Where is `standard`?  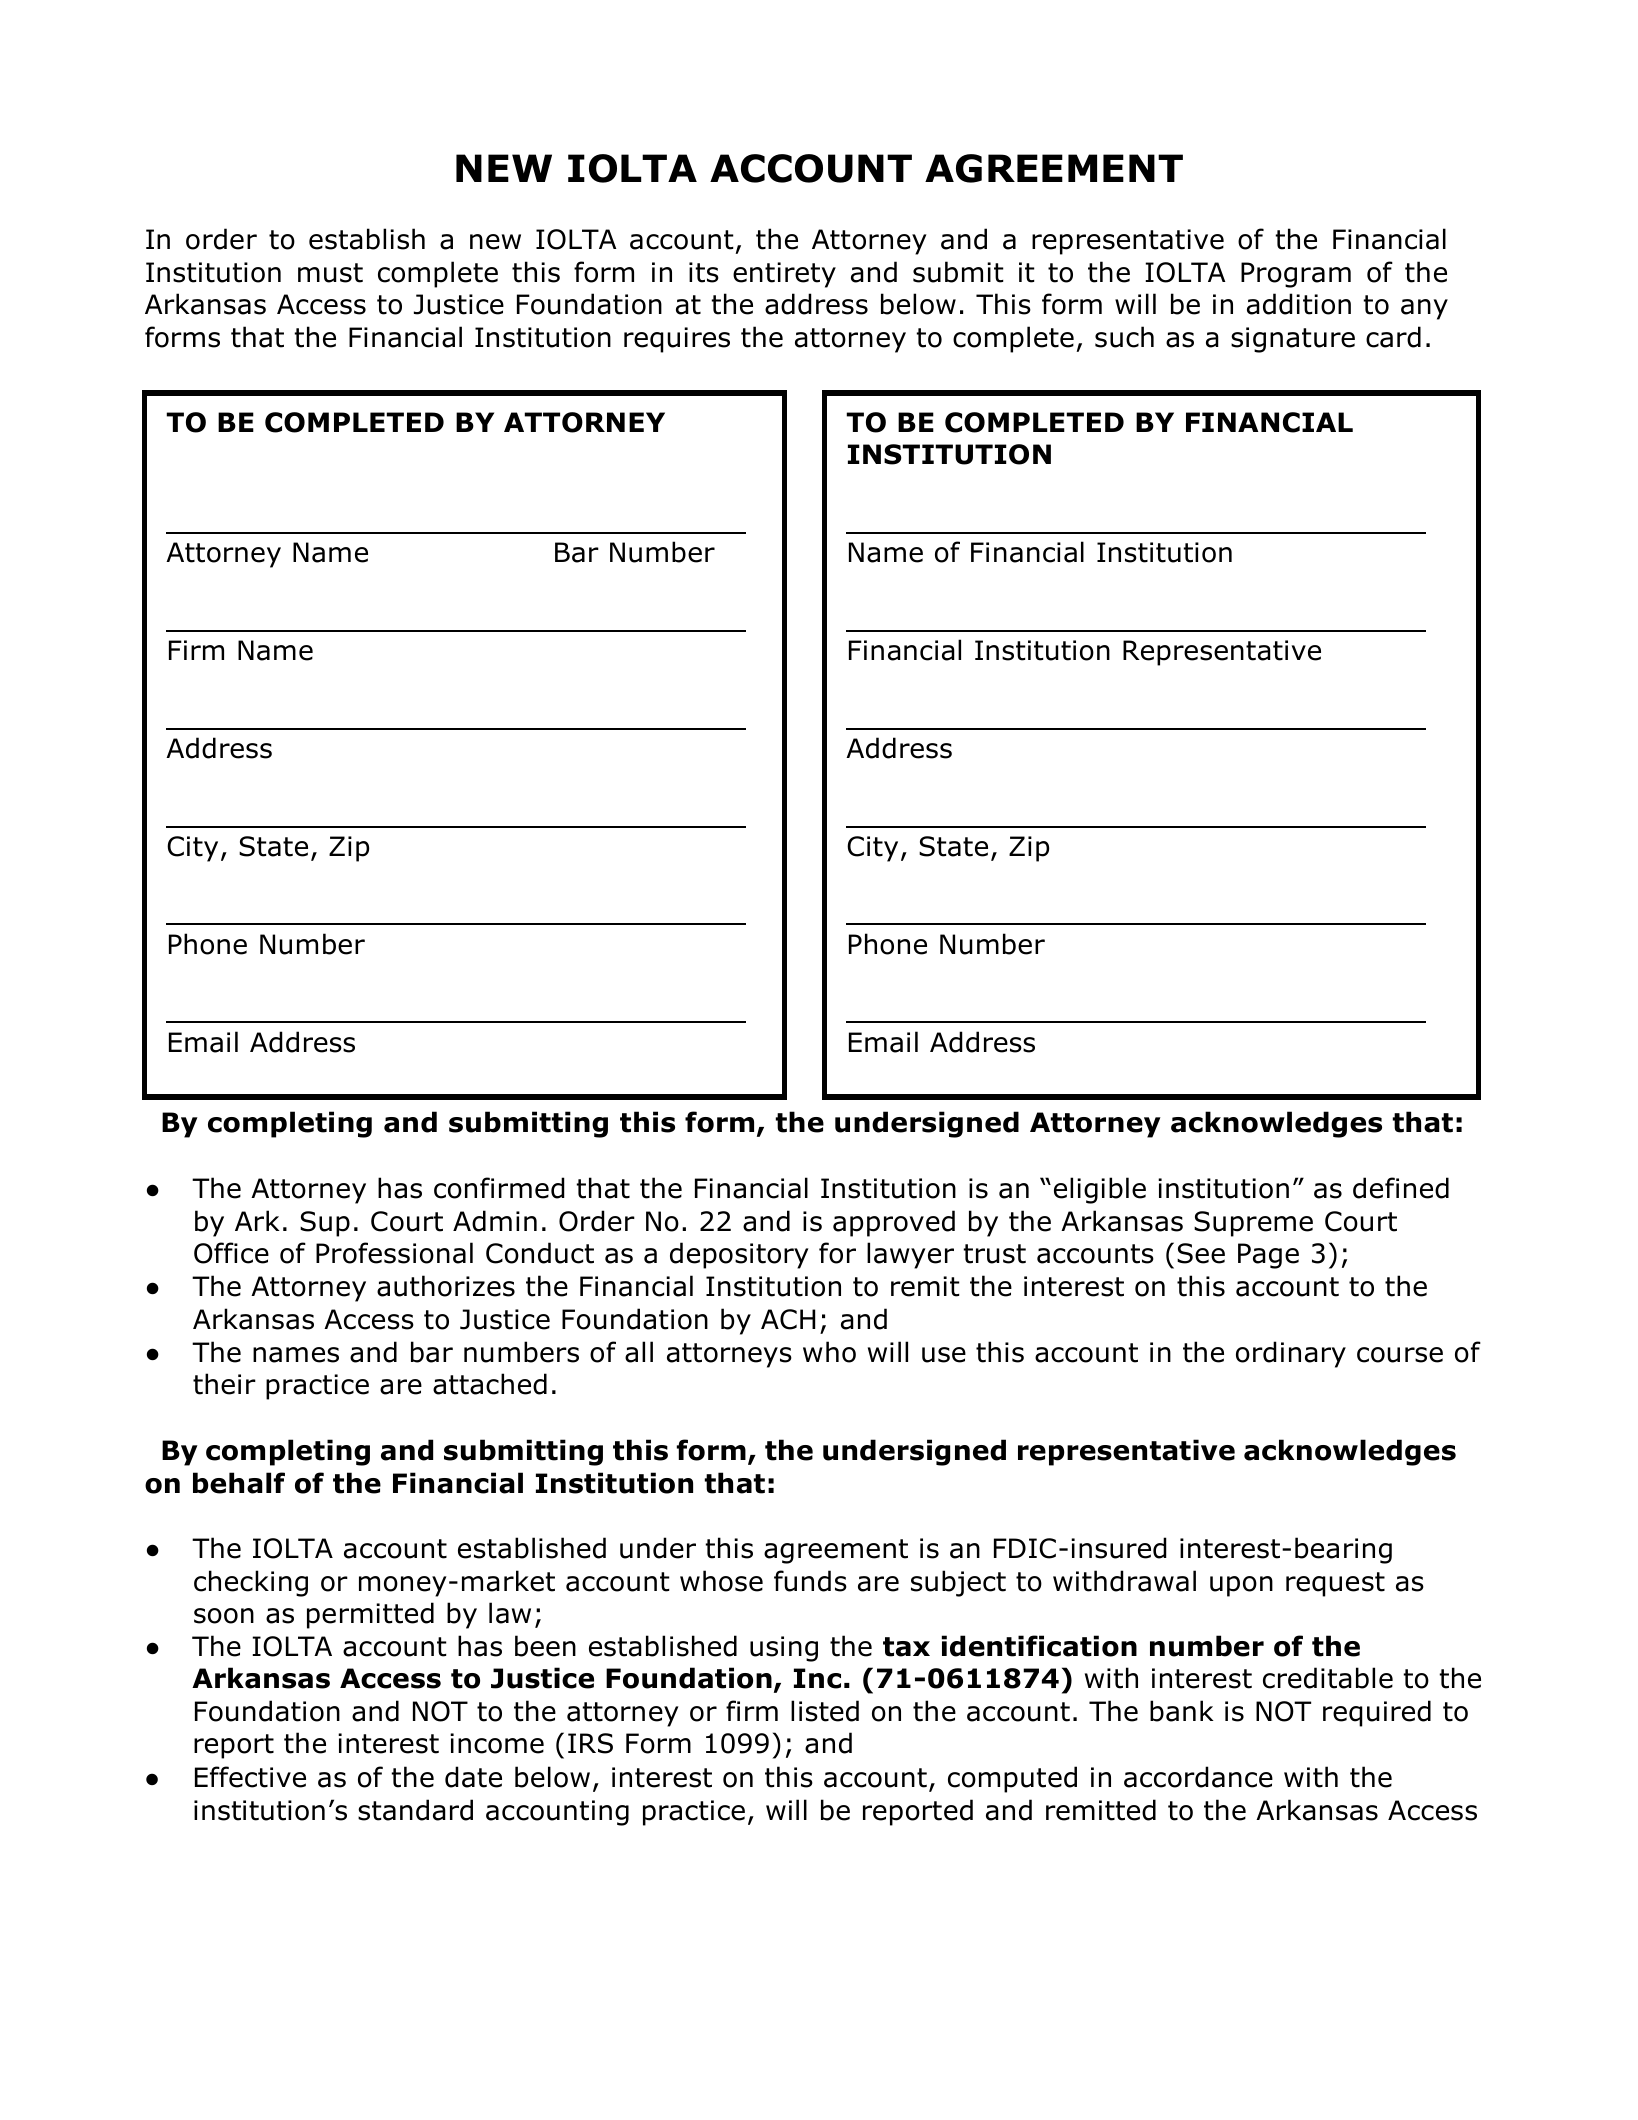
standard is located at coordinates (415, 1810).
